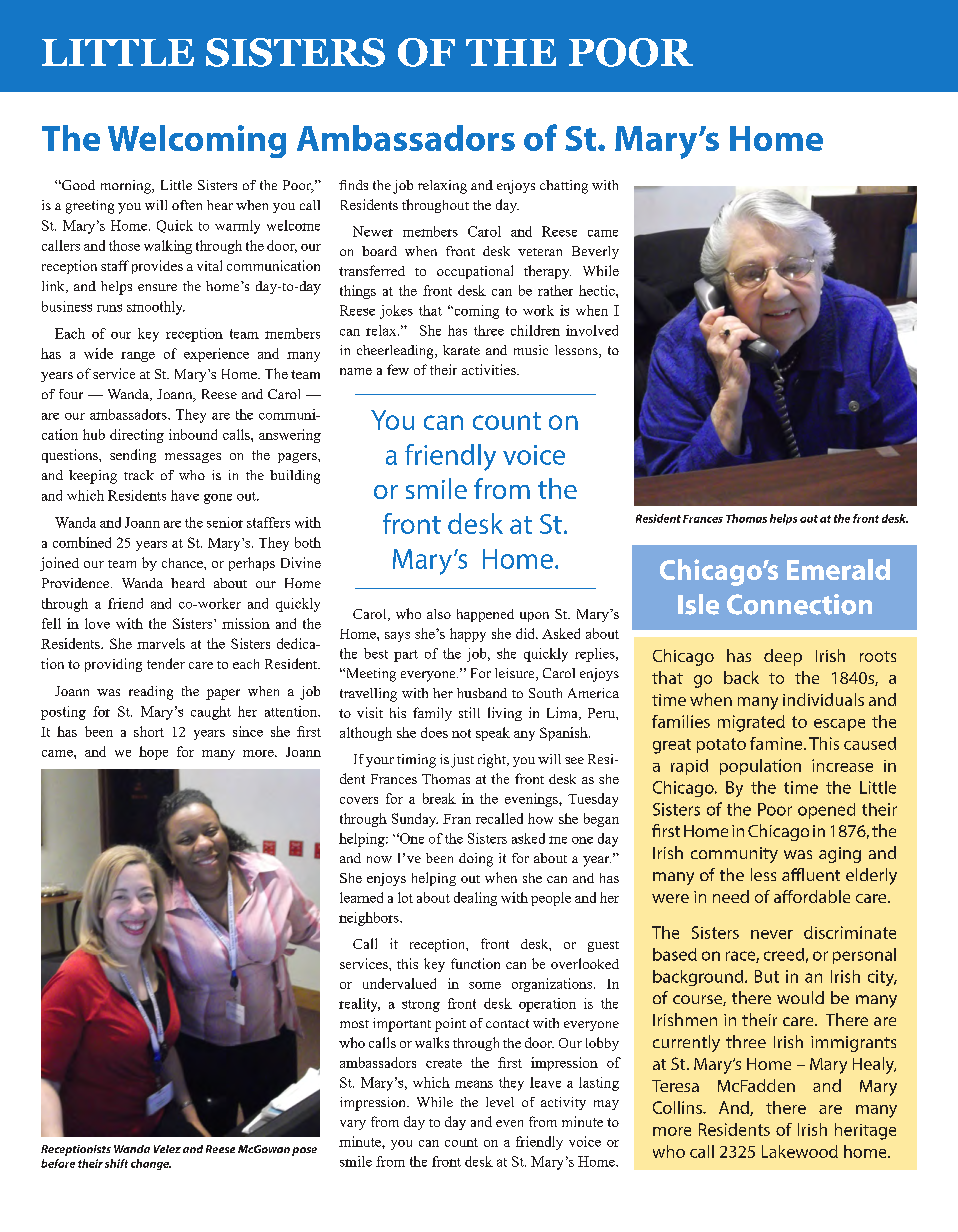  I want to click on Velez, so click(167, 1149).
